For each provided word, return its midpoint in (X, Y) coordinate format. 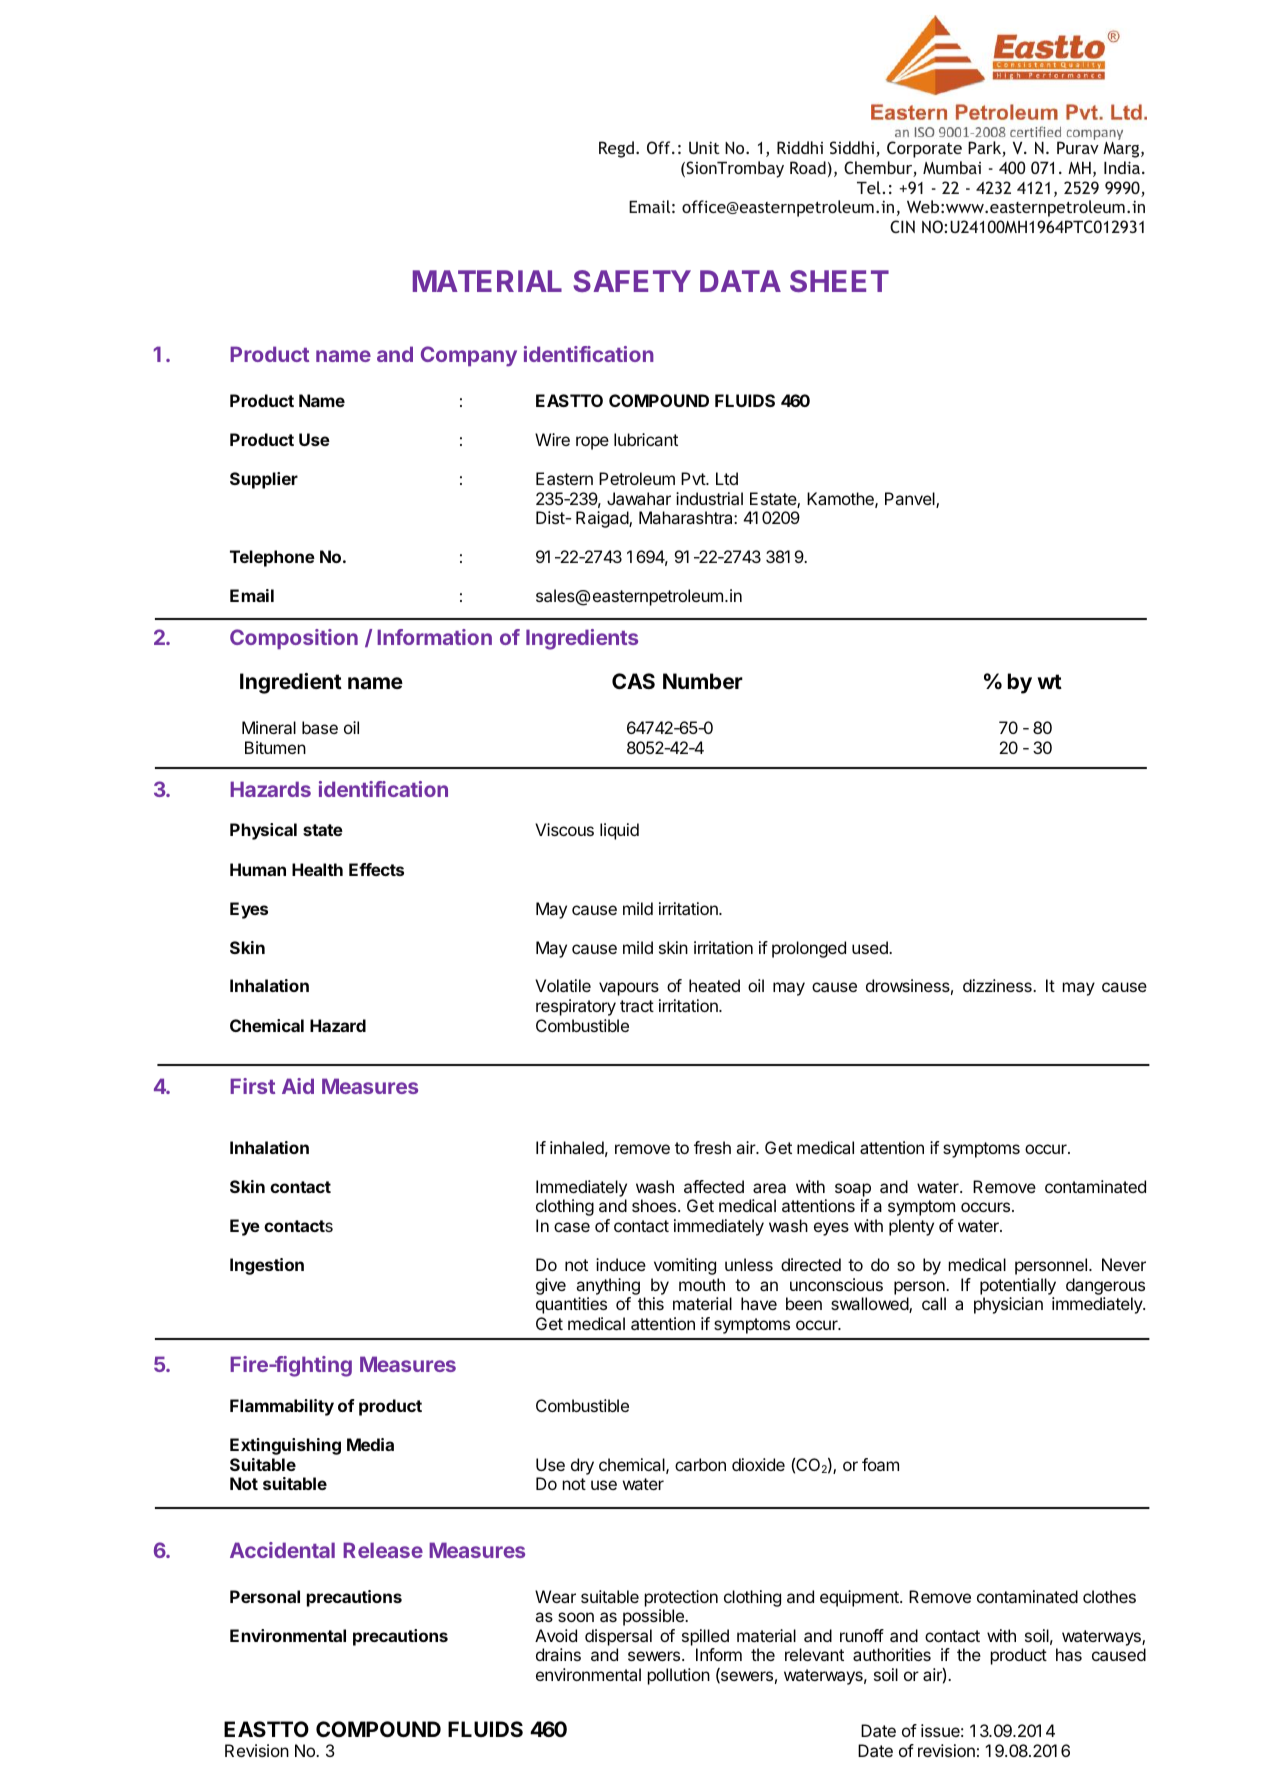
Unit (704, 148)
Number (703, 681)
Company (469, 356)
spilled (705, 1637)
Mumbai (952, 167)
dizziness (998, 985)
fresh (712, 1147)
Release (383, 1550)
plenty (911, 1227)
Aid (298, 1086)
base (320, 727)
